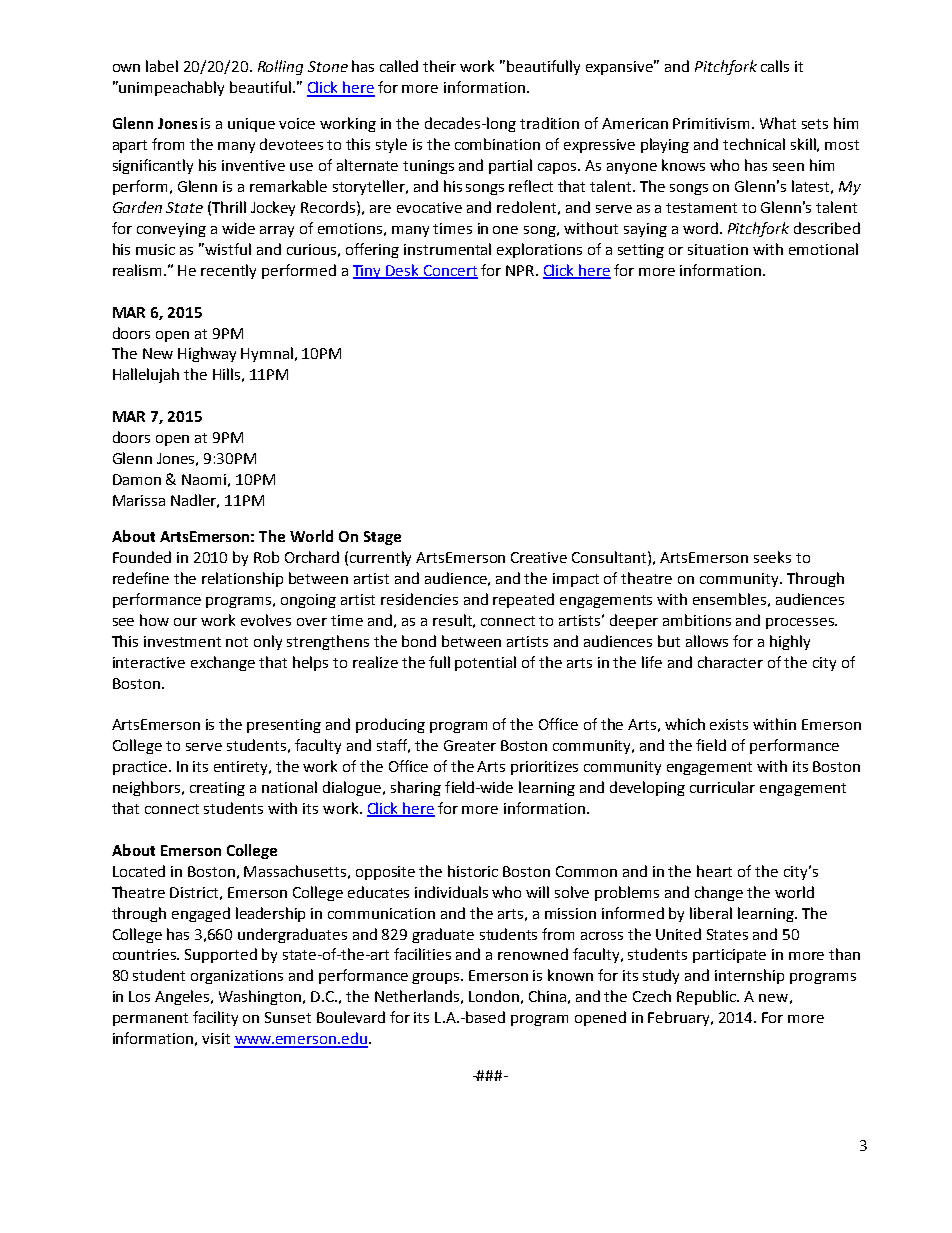 Image resolution: width=952 pixels, height=1233 pixels. What do you see at coordinates (215, 1018) in the screenshot?
I see `facility` at bounding box center [215, 1018].
